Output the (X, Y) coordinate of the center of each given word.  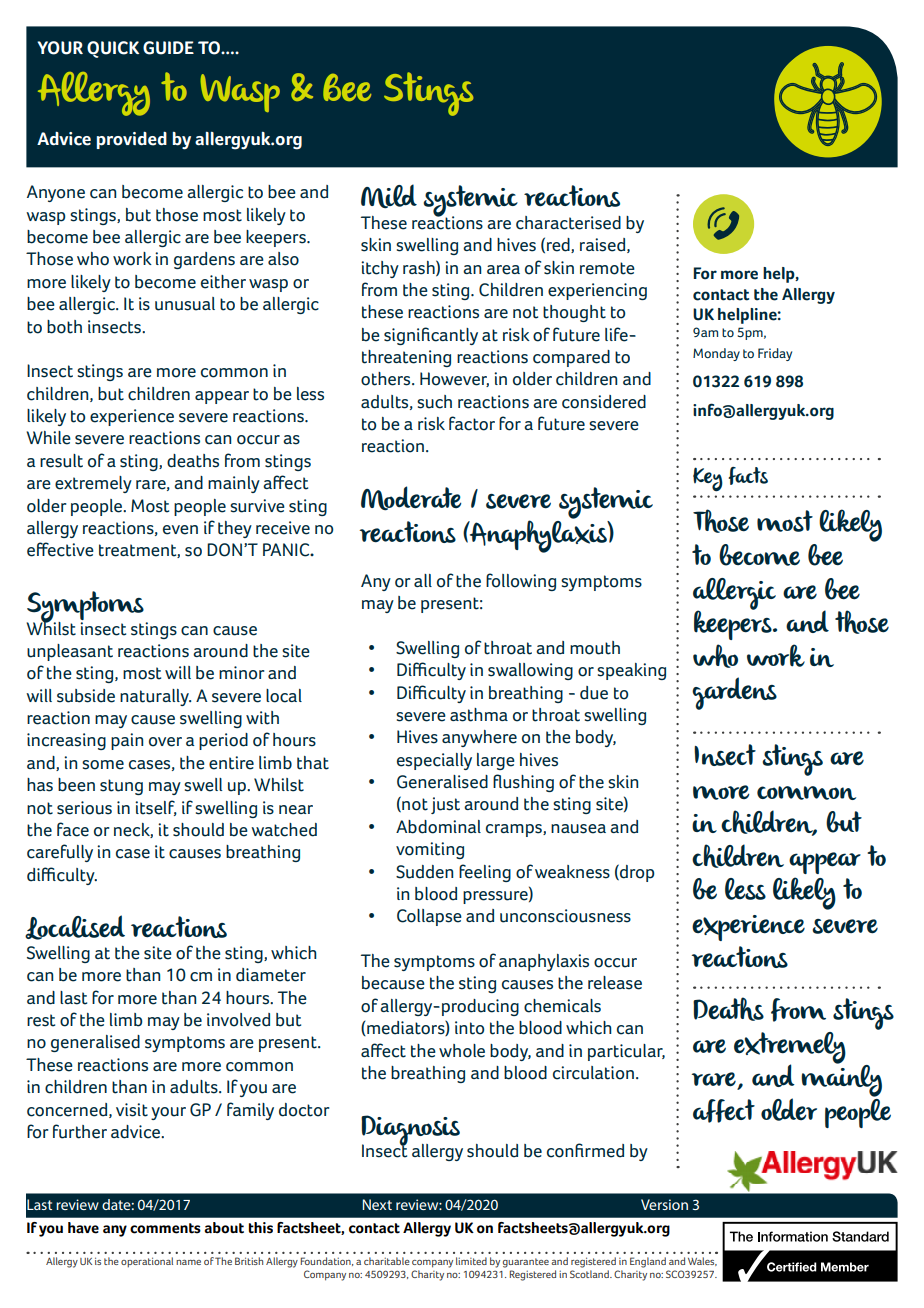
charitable (387, 1261)
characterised (568, 223)
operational (147, 1262)
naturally (155, 697)
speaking (631, 671)
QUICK (113, 49)
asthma (479, 715)
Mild (389, 196)
